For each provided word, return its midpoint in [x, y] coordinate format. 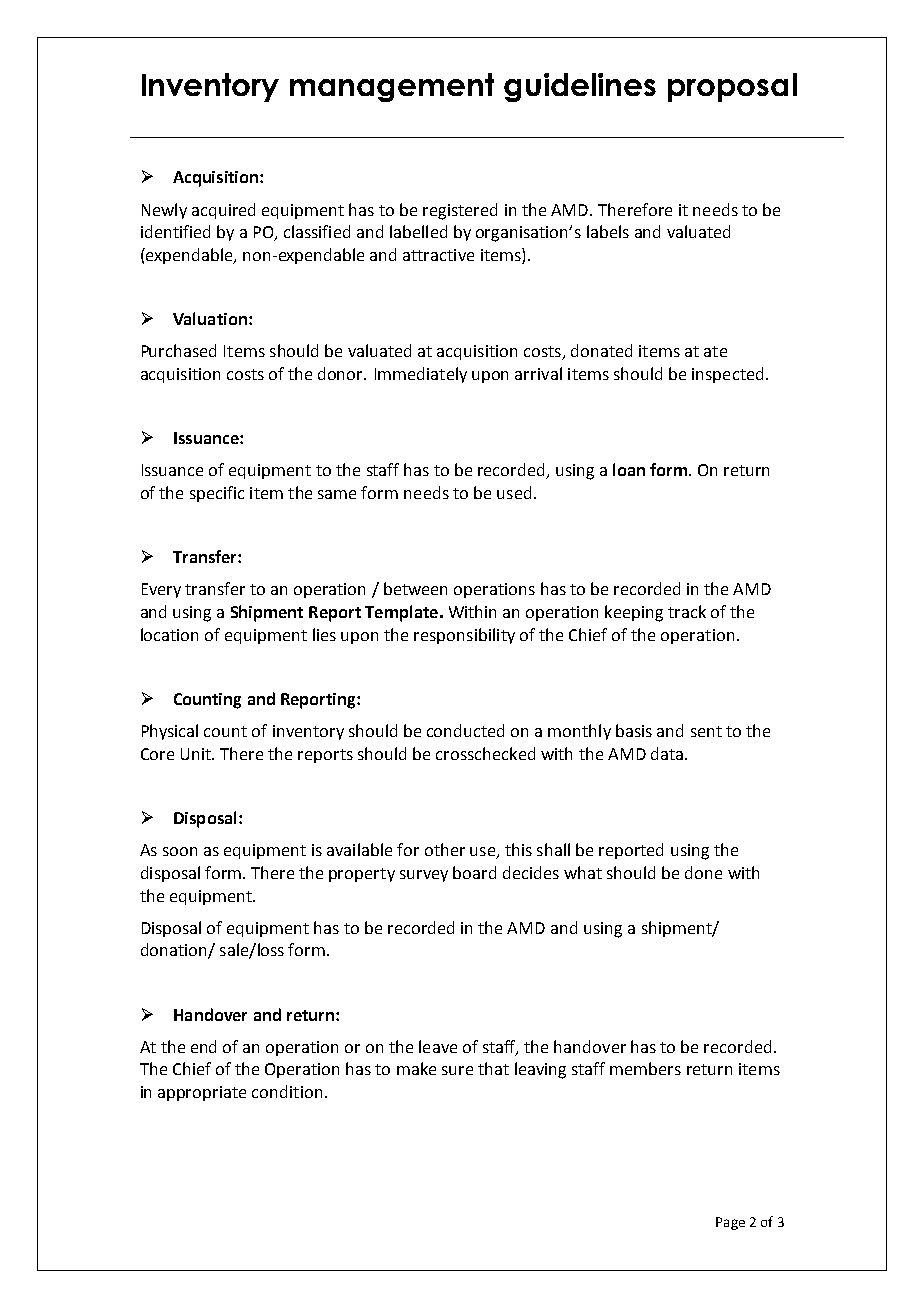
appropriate [202, 1093]
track [687, 611]
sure [457, 1070]
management [392, 87]
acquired [223, 211]
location [169, 634]
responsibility [464, 636]
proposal [732, 87]
